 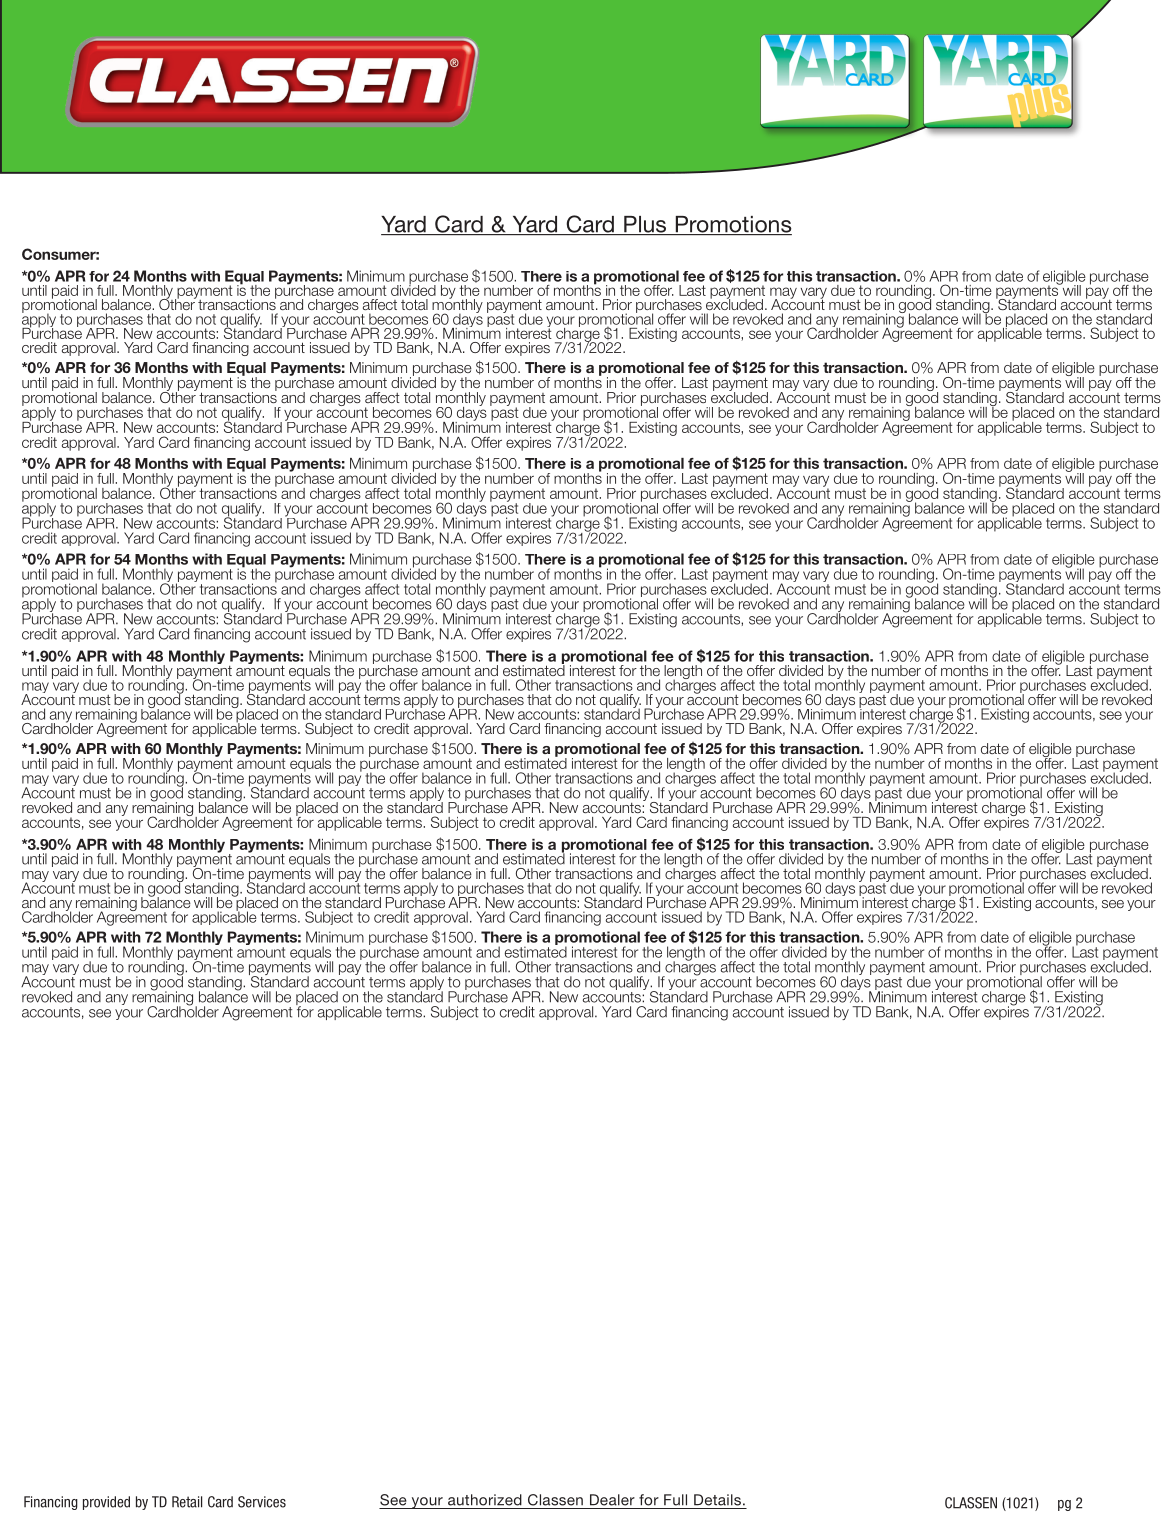 What do you see at coordinates (106, 1503) in the page?
I see `provided` at bounding box center [106, 1503].
